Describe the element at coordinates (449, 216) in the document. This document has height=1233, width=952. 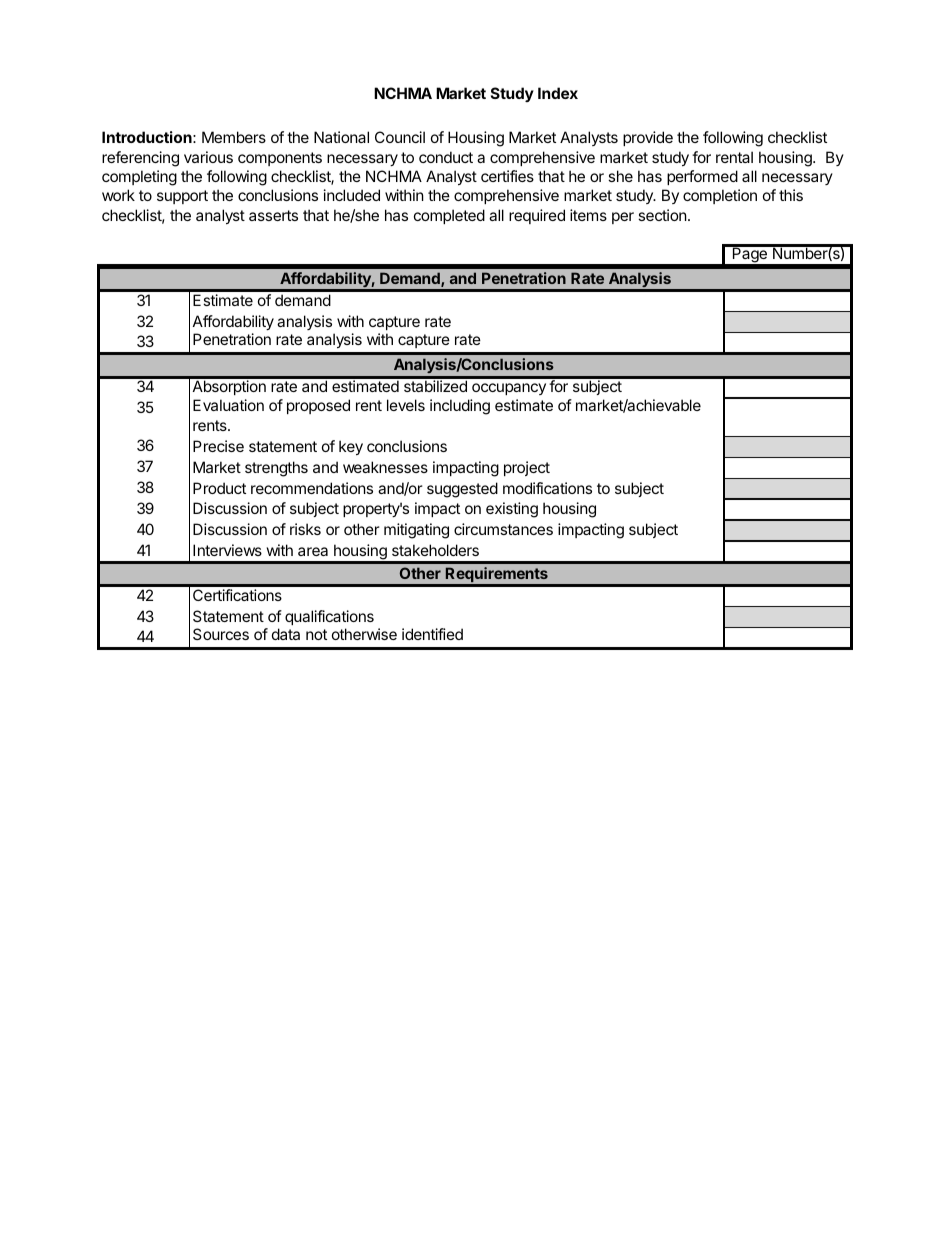
I see `completed` at that location.
